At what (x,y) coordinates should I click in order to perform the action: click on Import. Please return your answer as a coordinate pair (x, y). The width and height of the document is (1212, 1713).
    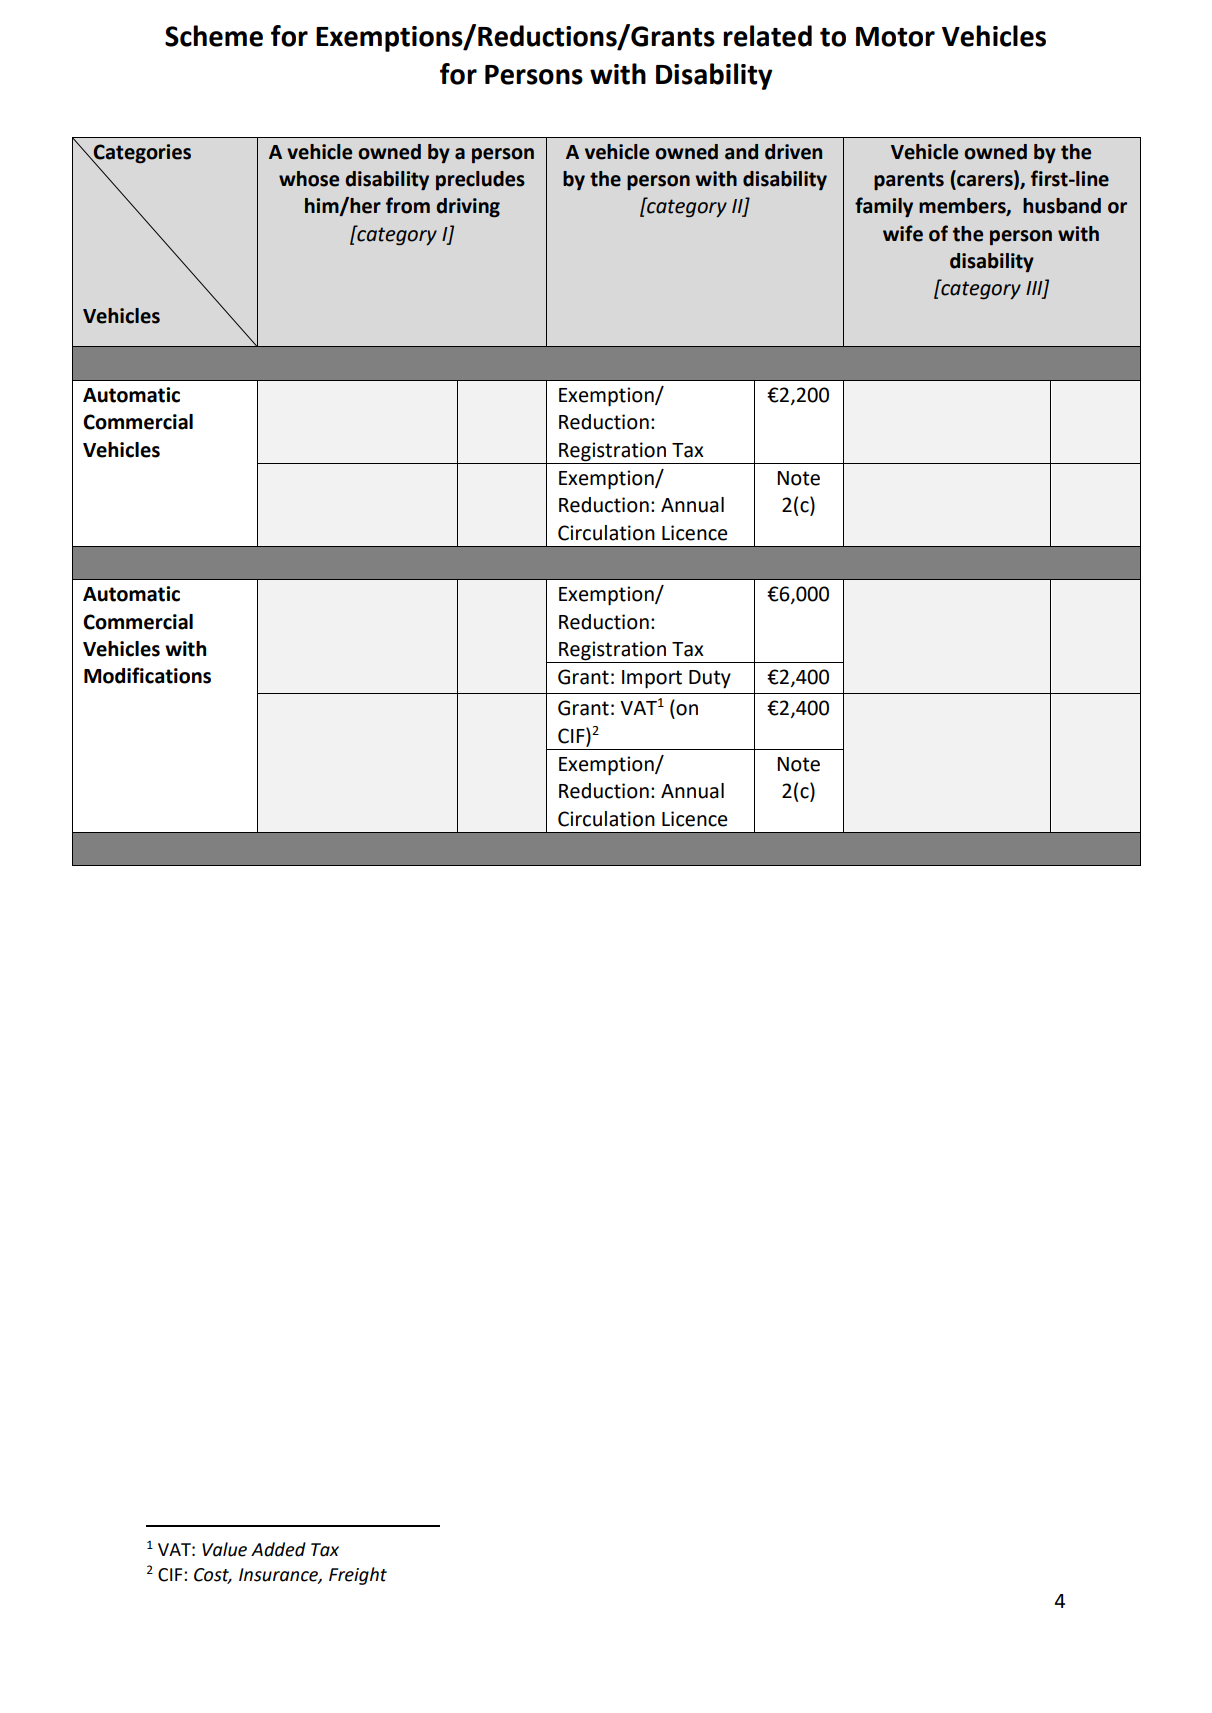
    Looking at the image, I should click on (652, 679).
